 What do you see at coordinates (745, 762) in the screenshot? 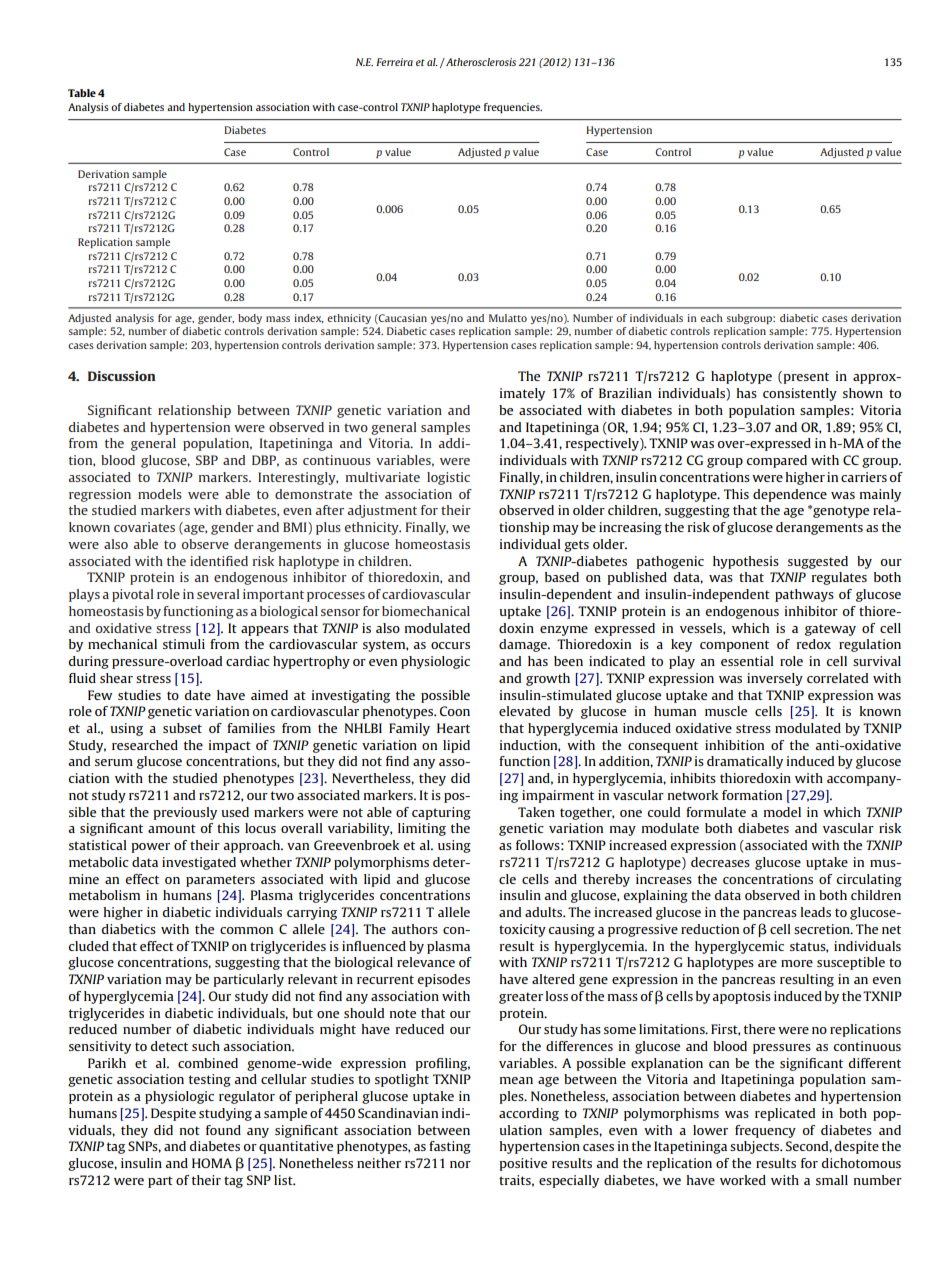
I see `dramatically` at bounding box center [745, 762].
